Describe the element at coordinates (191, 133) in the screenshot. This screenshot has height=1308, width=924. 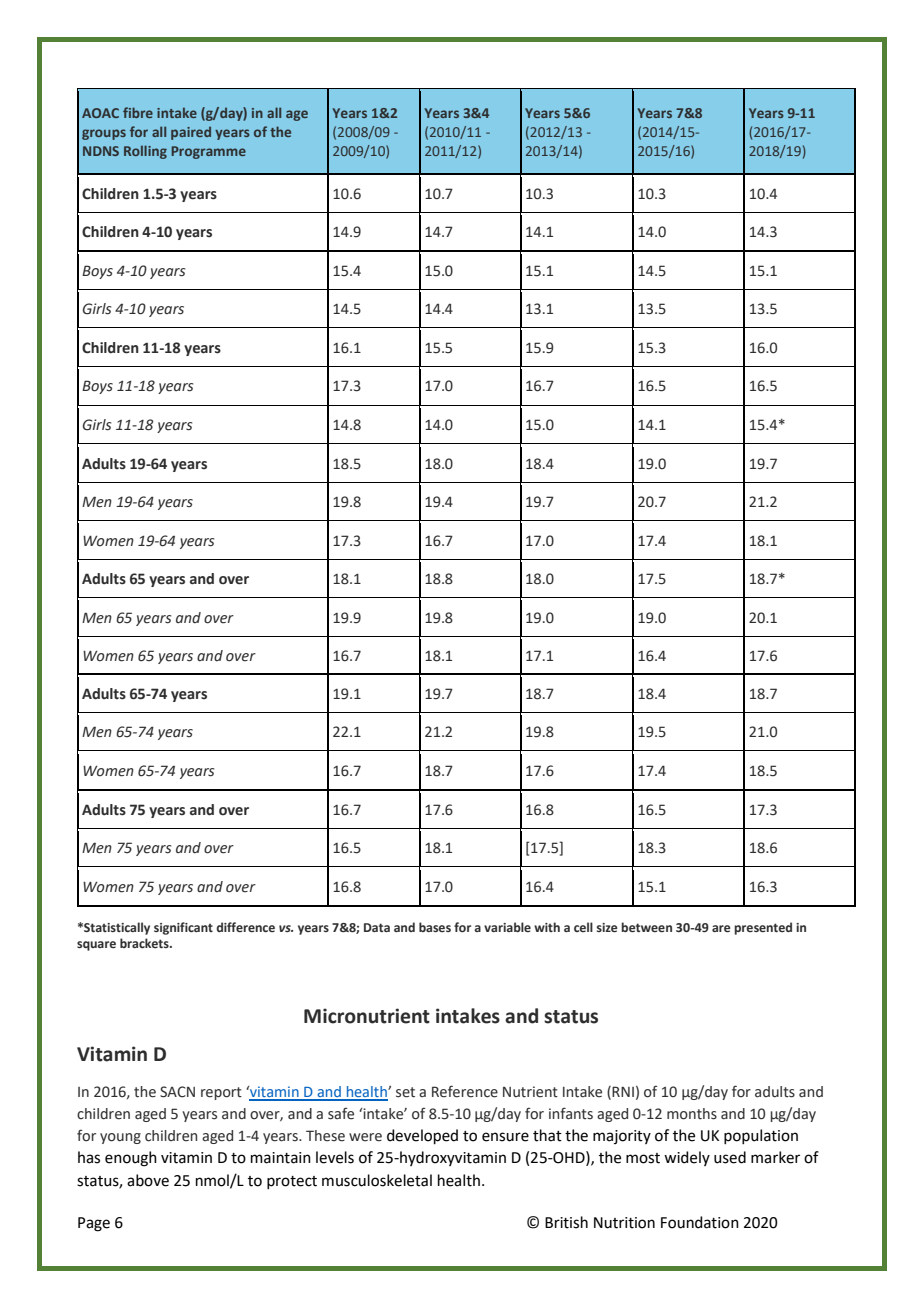
I see `paired` at that location.
